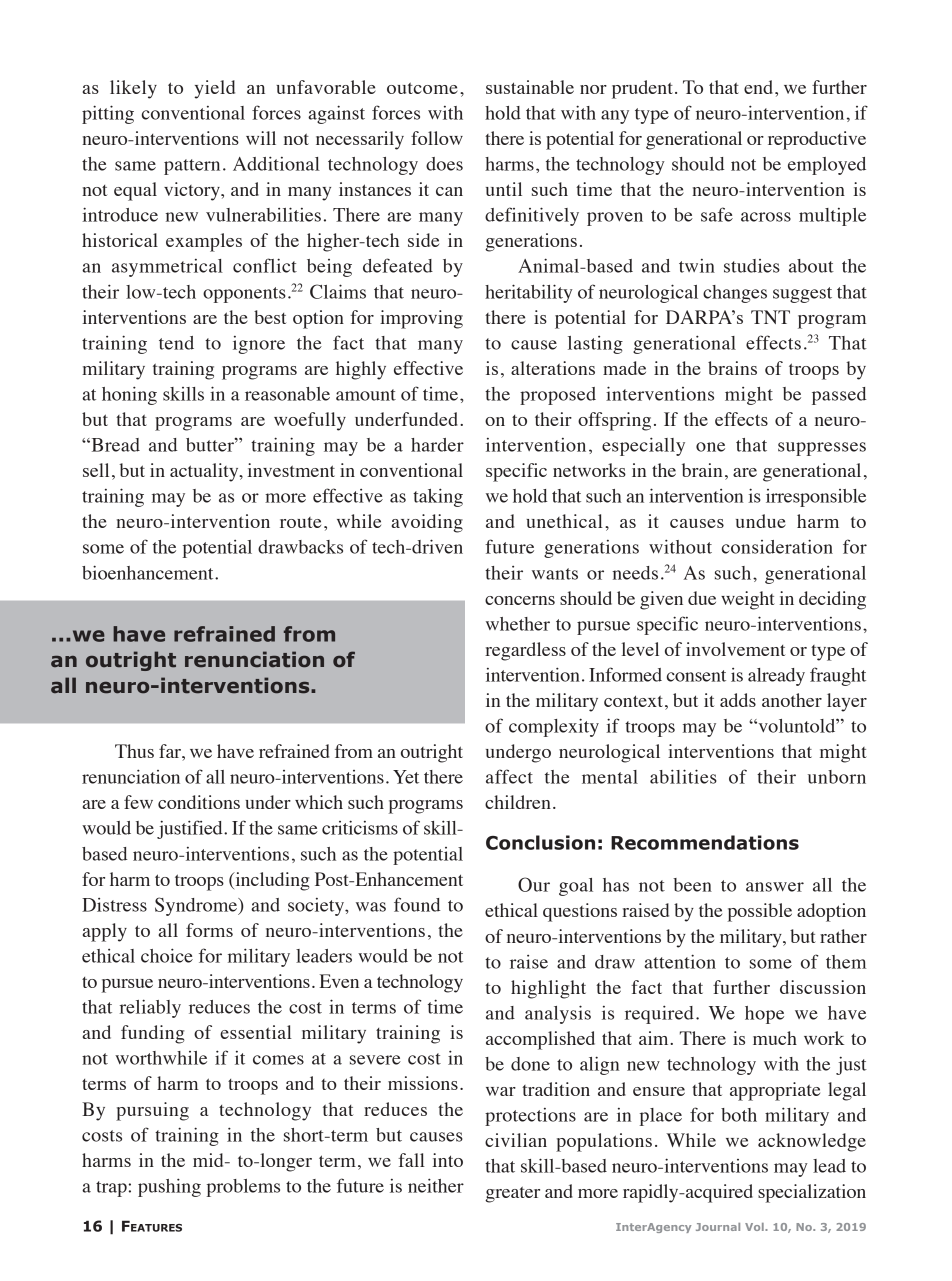 This document has height=1281, width=952. What do you see at coordinates (735, 649) in the document?
I see `involvement` at bounding box center [735, 649].
